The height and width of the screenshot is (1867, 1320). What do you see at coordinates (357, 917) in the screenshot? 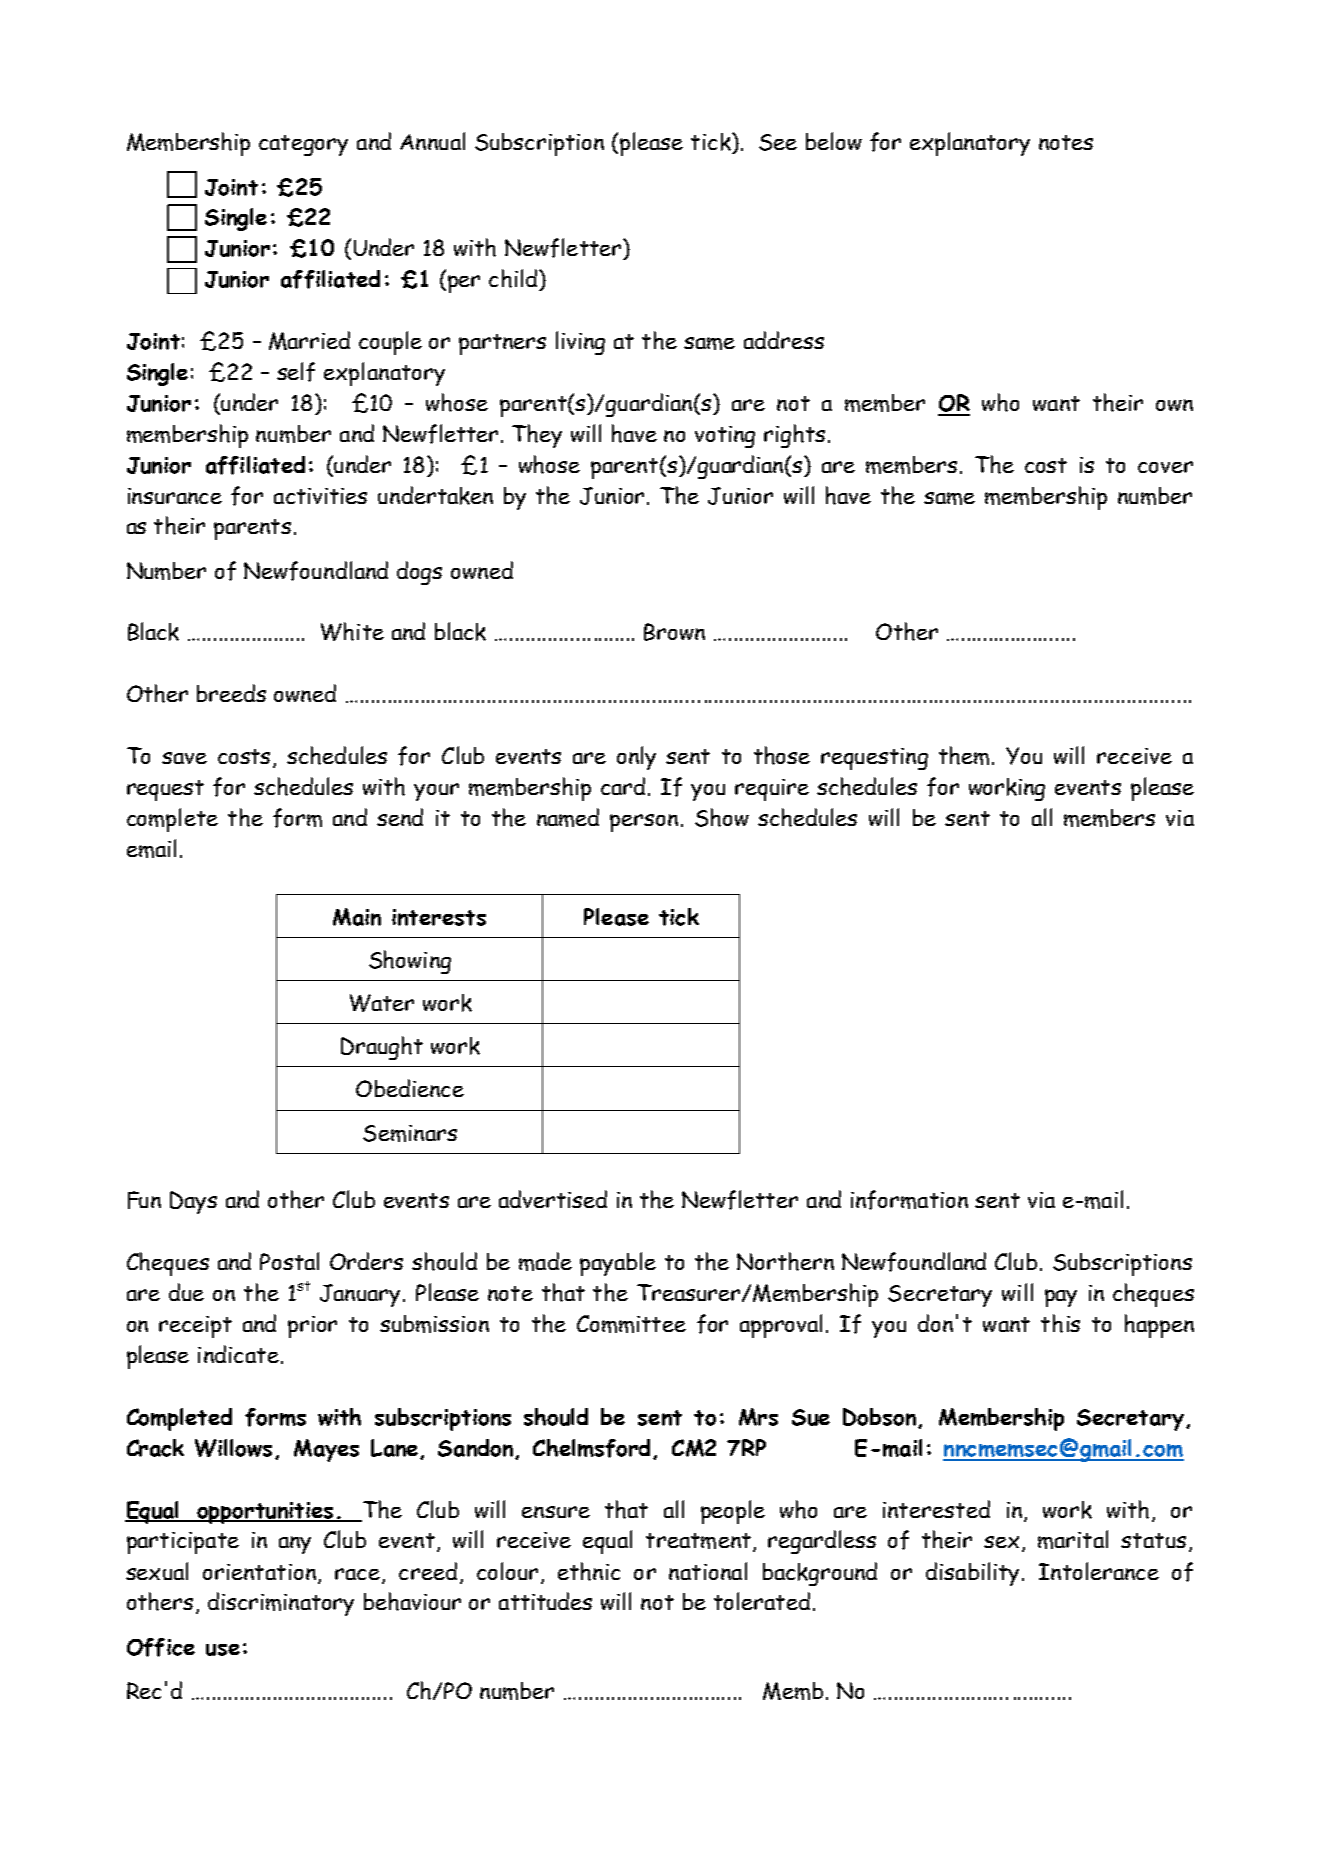
I see `Main` at bounding box center [357, 917].
